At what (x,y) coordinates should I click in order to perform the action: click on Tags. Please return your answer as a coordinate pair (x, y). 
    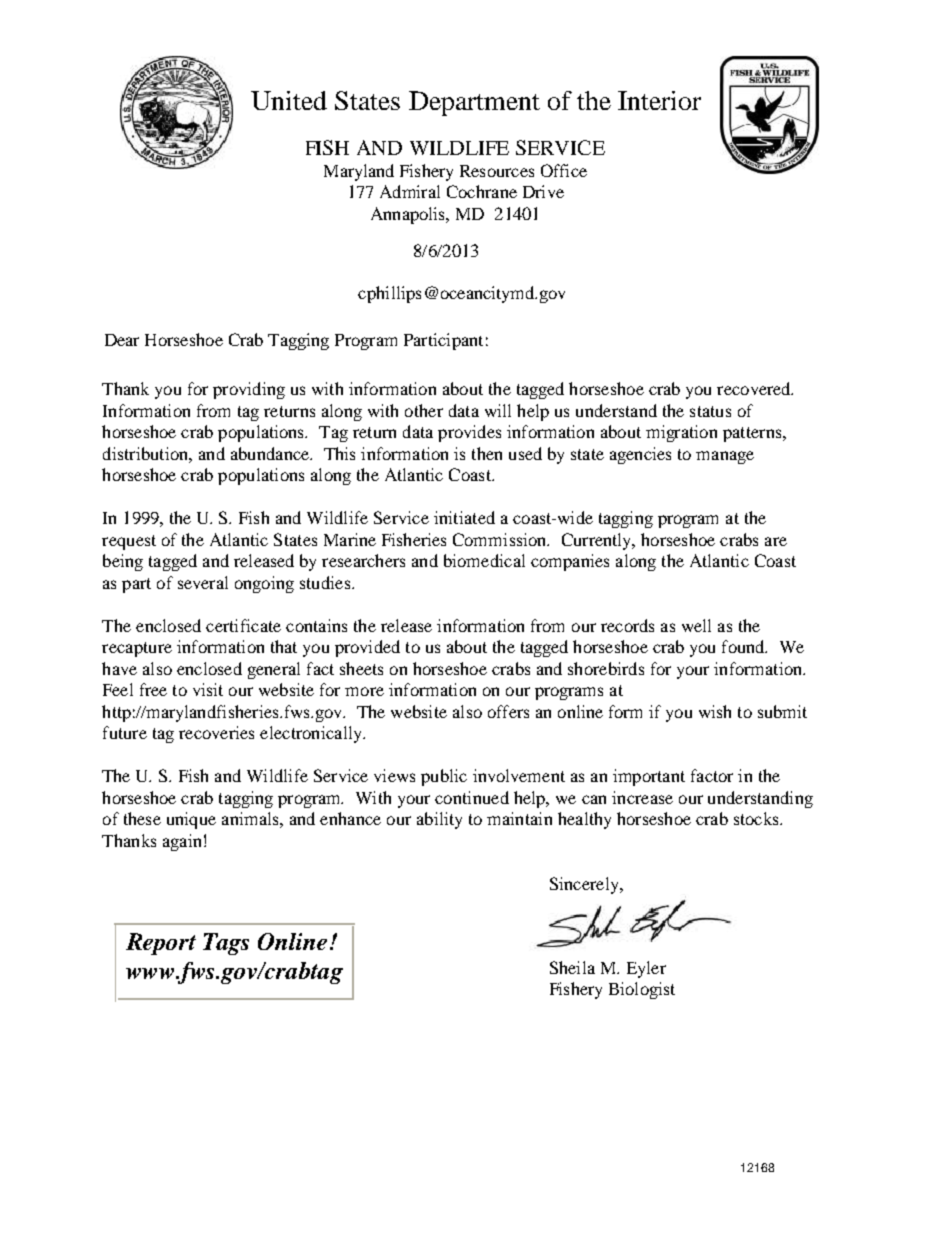
    Looking at the image, I should click on (226, 944).
